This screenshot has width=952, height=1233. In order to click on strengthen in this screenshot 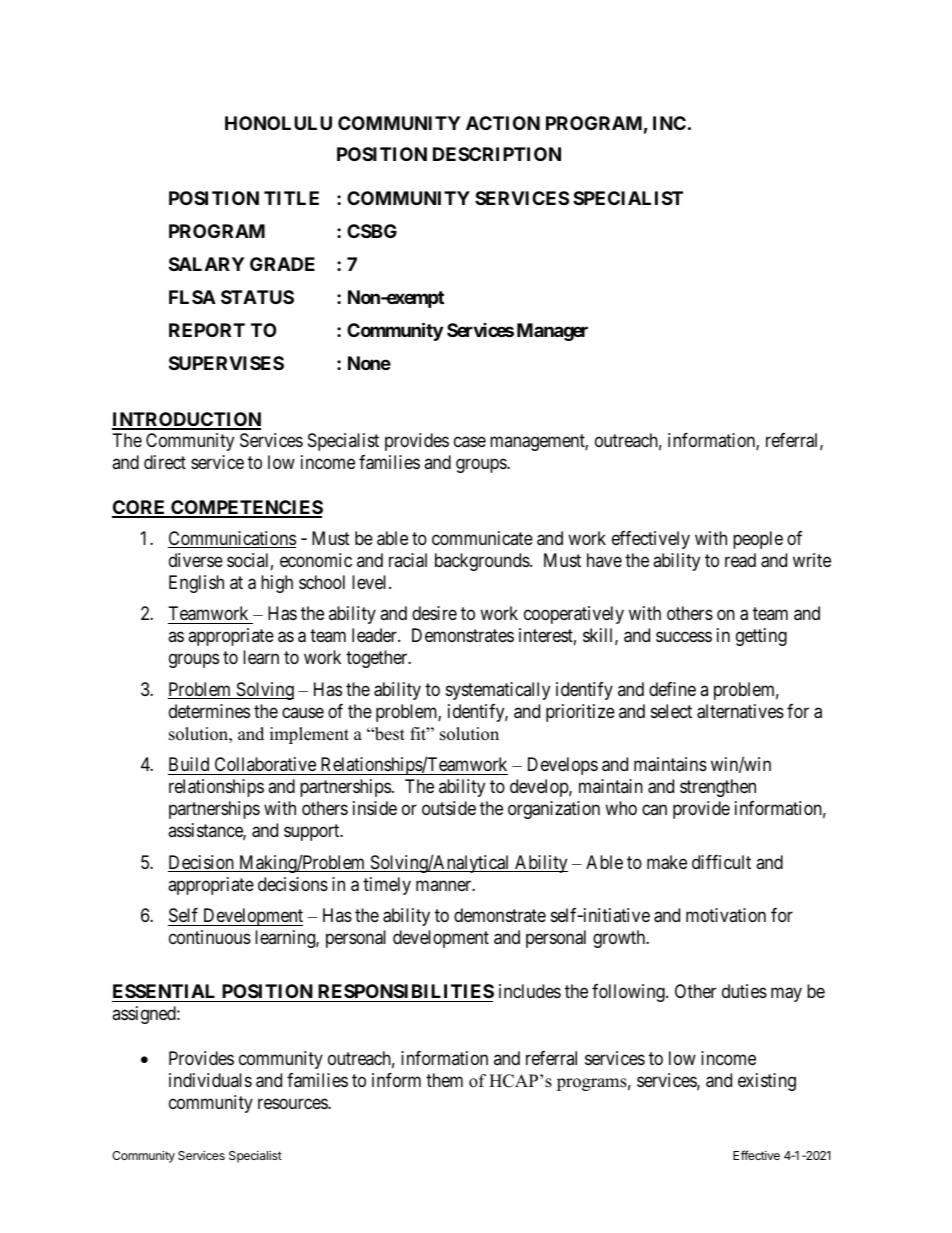, I will do `click(718, 788)`.
